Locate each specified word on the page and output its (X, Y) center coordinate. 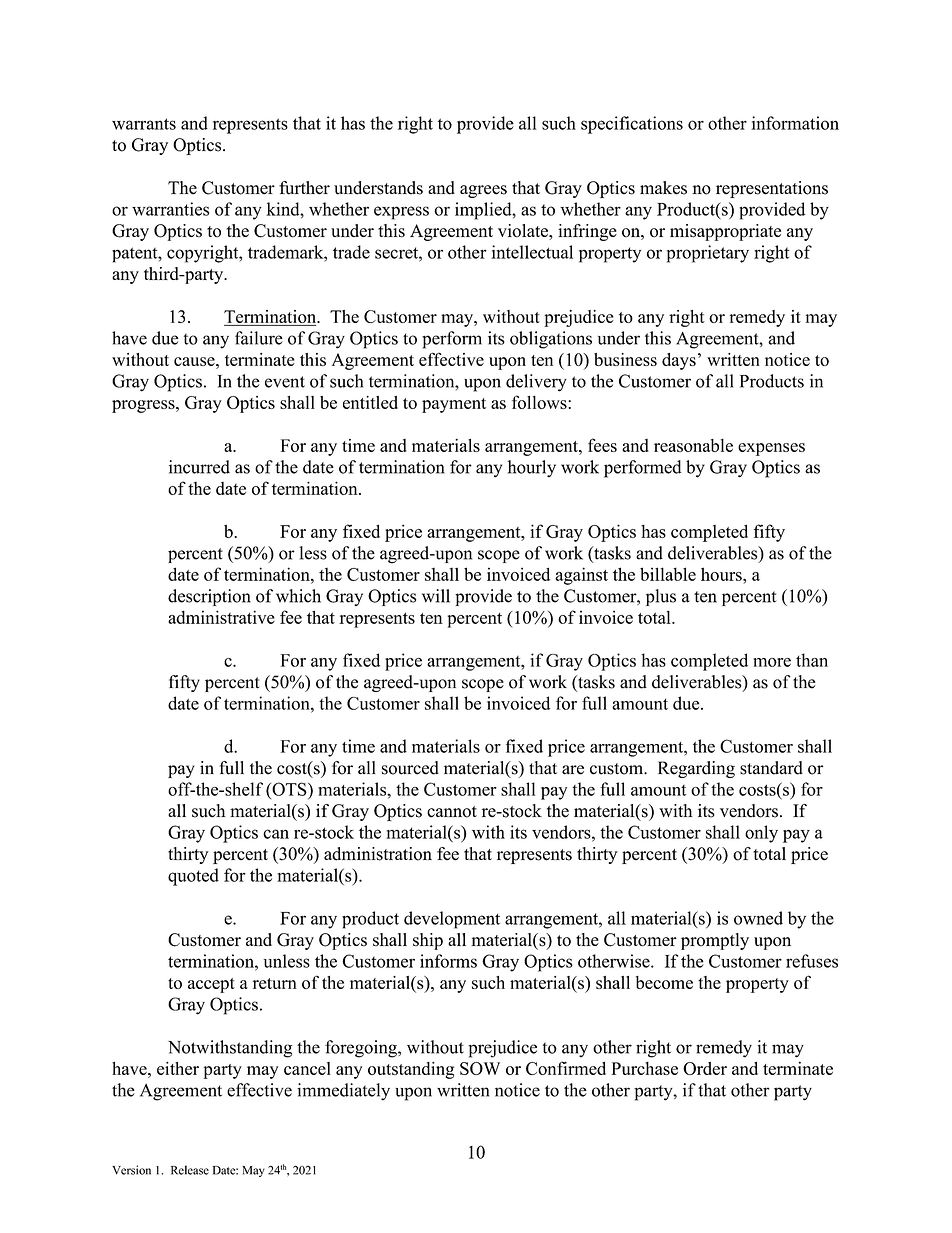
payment (454, 405)
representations (772, 189)
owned (758, 918)
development (452, 920)
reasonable (693, 445)
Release (190, 1170)
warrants (144, 124)
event (285, 382)
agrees (483, 191)
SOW (480, 1068)
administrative (221, 617)
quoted (193, 877)
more (772, 662)
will (436, 596)
